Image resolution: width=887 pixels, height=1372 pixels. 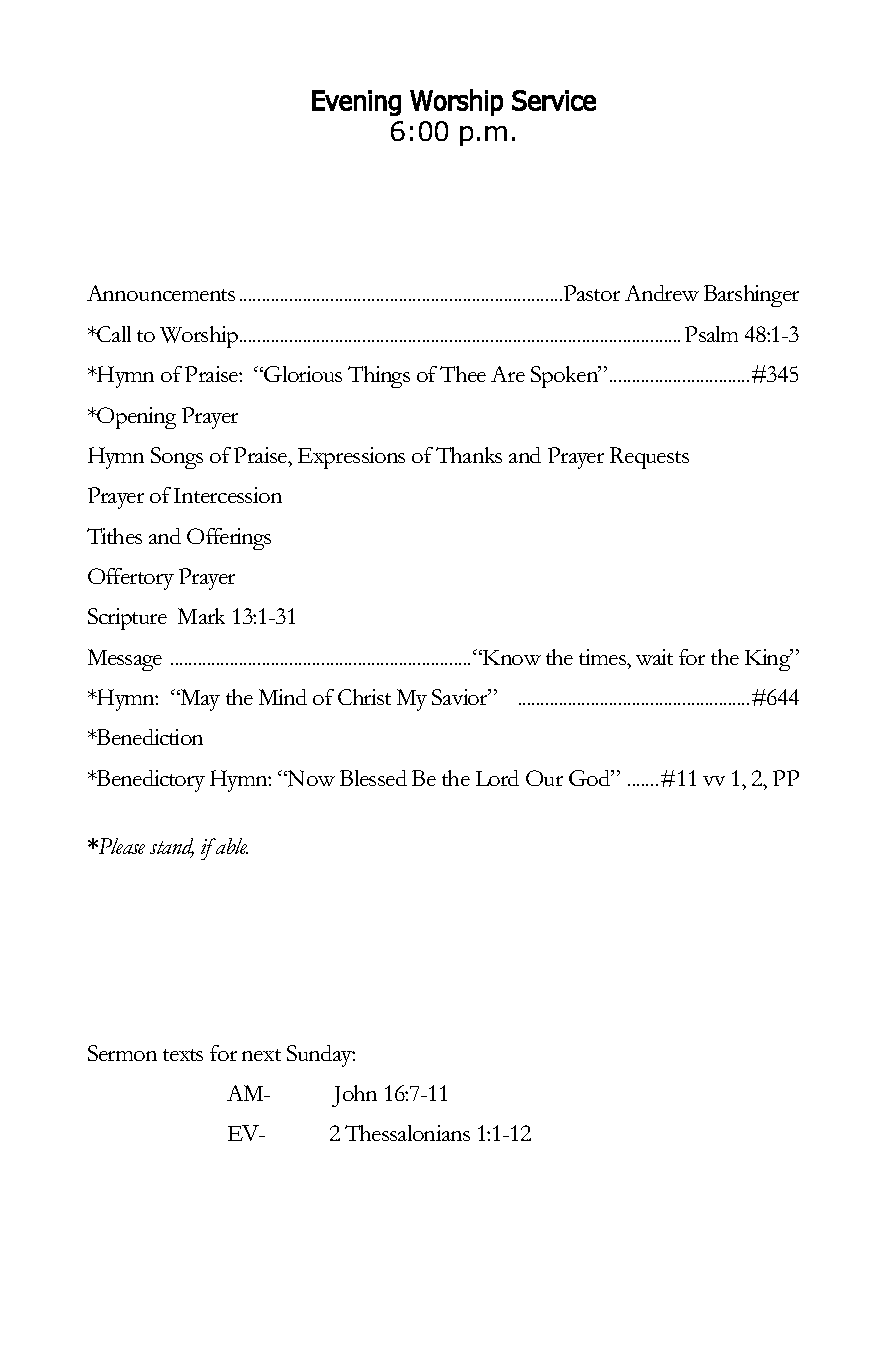 What do you see at coordinates (463, 374) in the image?
I see `Thee` at bounding box center [463, 374].
